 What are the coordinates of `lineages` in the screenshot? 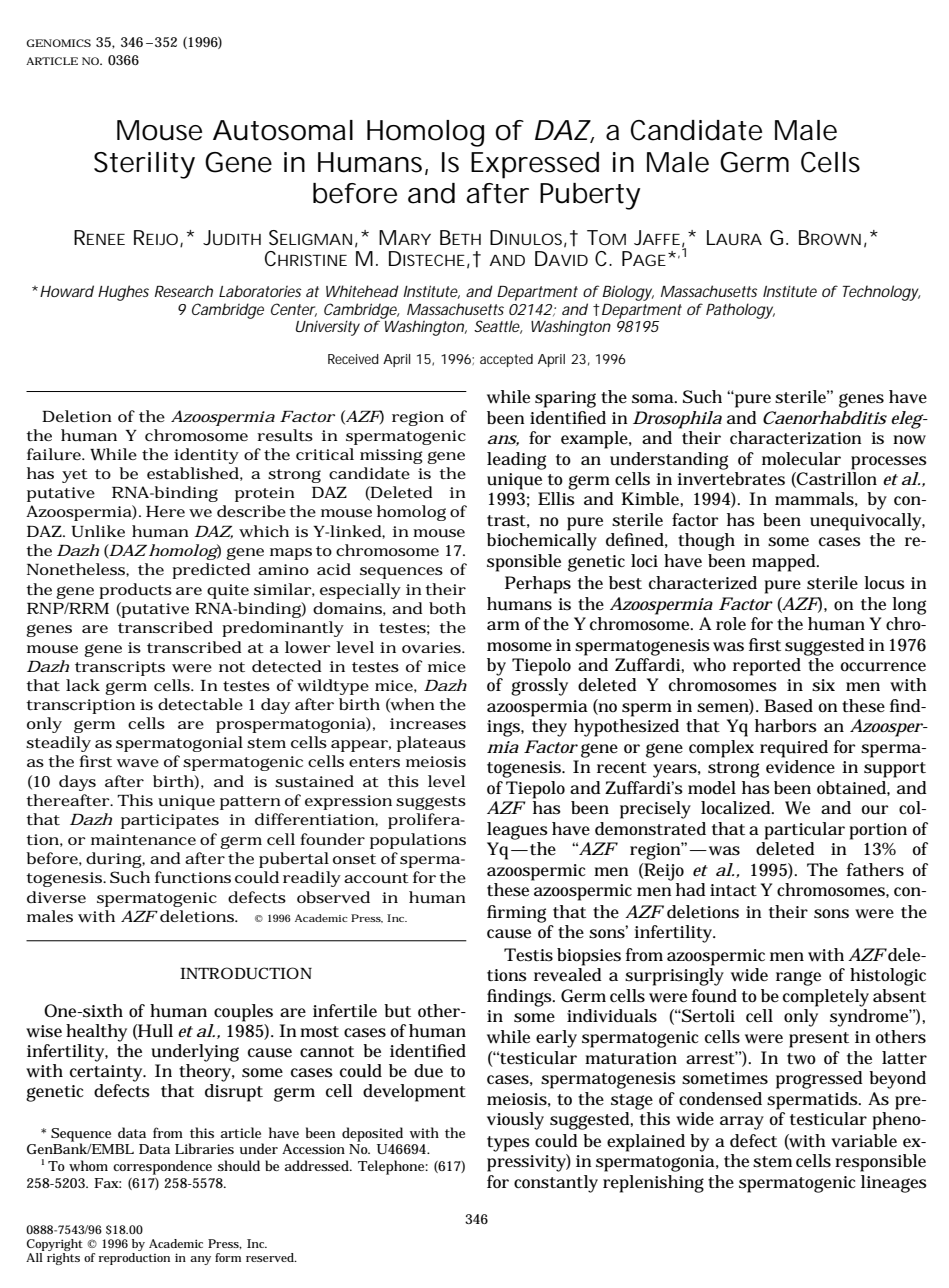 It's located at (894, 1184).
